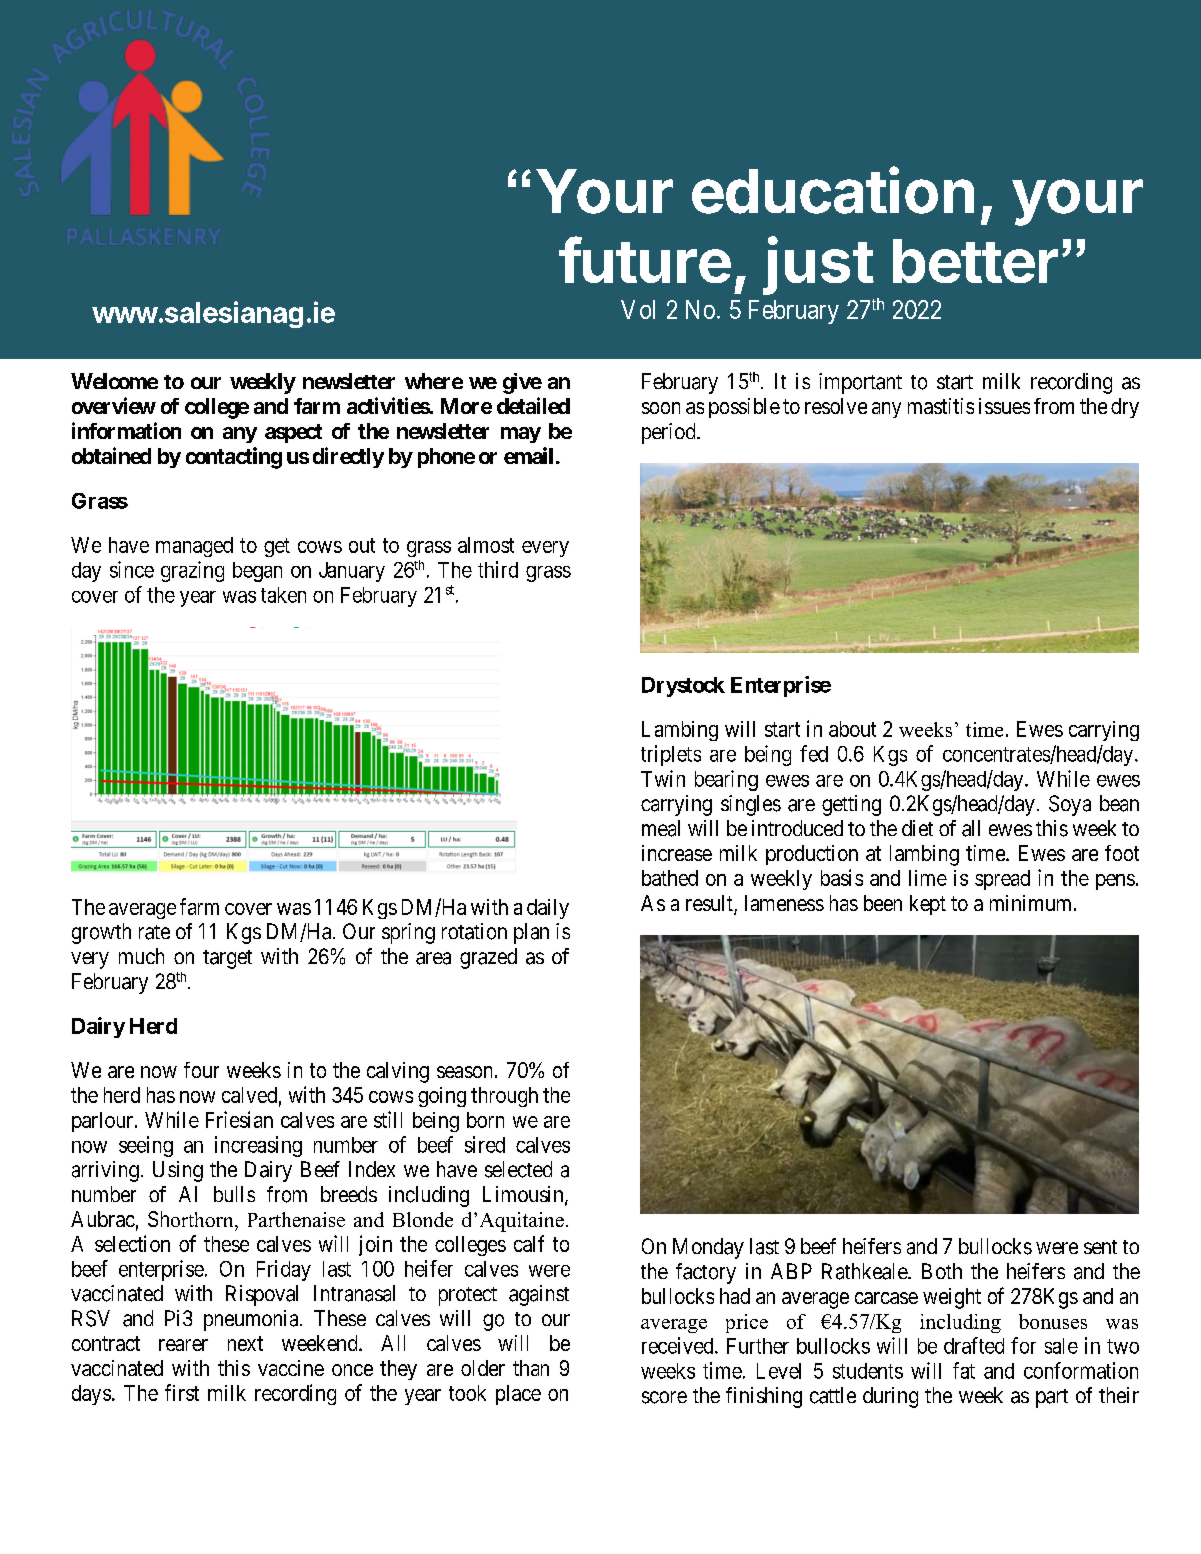 The image size is (1201, 1554). What do you see at coordinates (645, 259) in the screenshot?
I see `future` at bounding box center [645, 259].
